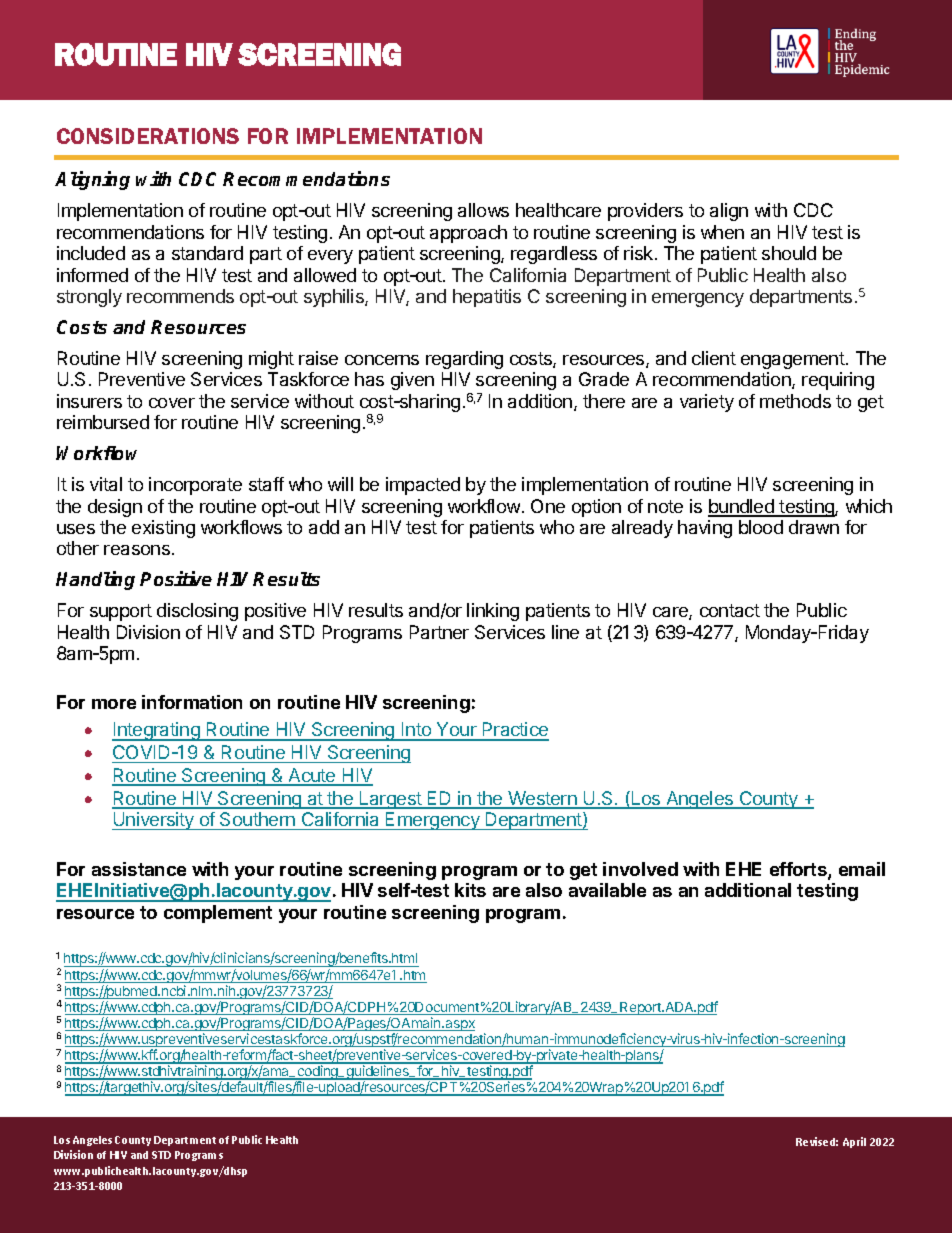 The height and width of the image is (1233, 952). Describe the element at coordinates (464, 360) in the image. I see `regarding` at that location.
